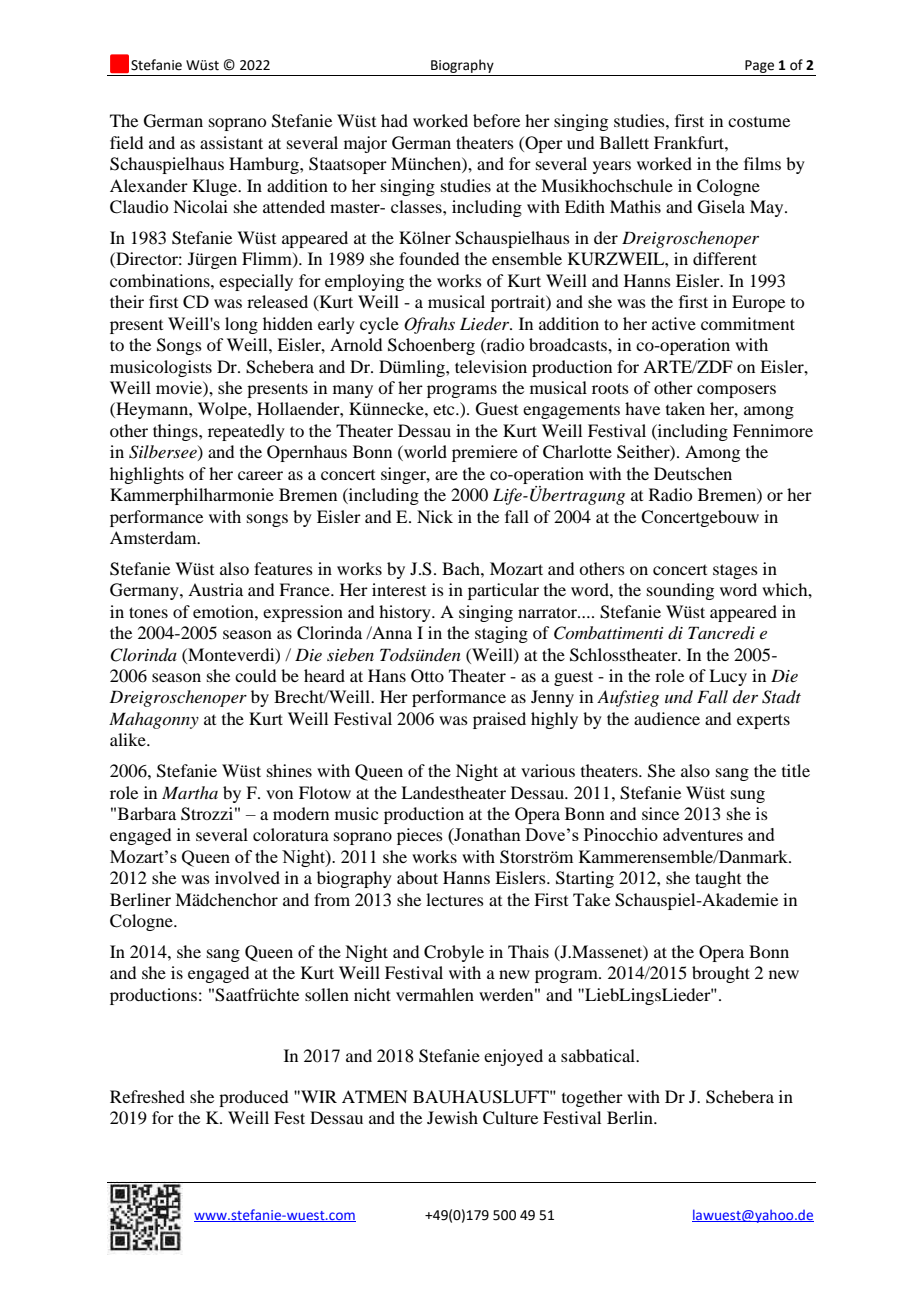 Image resolution: width=924 pixels, height=1308 pixels. What do you see at coordinates (253, 1098) in the screenshot?
I see `produced` at bounding box center [253, 1098].
